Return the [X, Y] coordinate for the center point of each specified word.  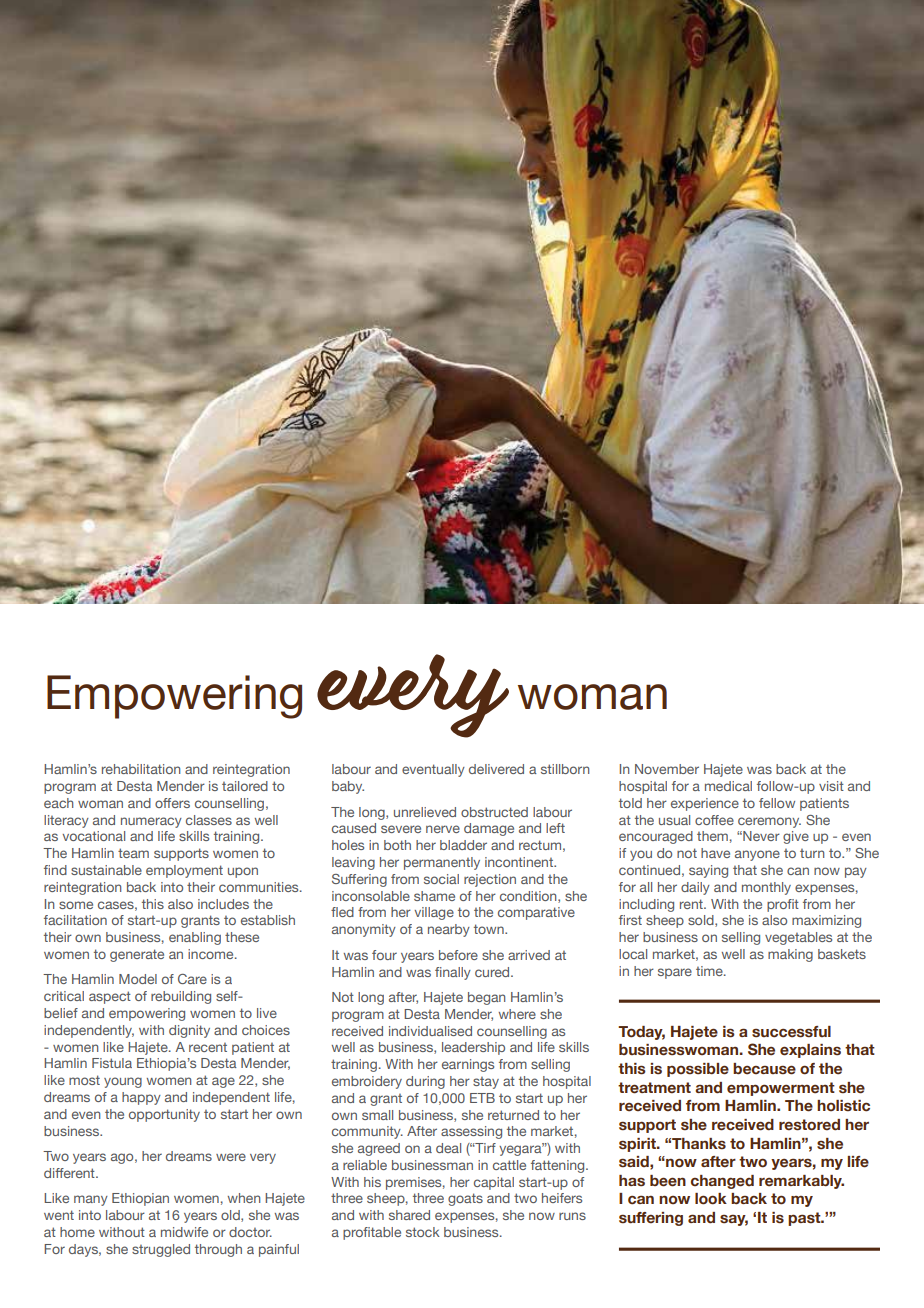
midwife [184, 1232]
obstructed [494, 812]
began [486, 998]
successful [791, 1032]
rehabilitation [141, 769]
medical [728, 786]
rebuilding [181, 997]
